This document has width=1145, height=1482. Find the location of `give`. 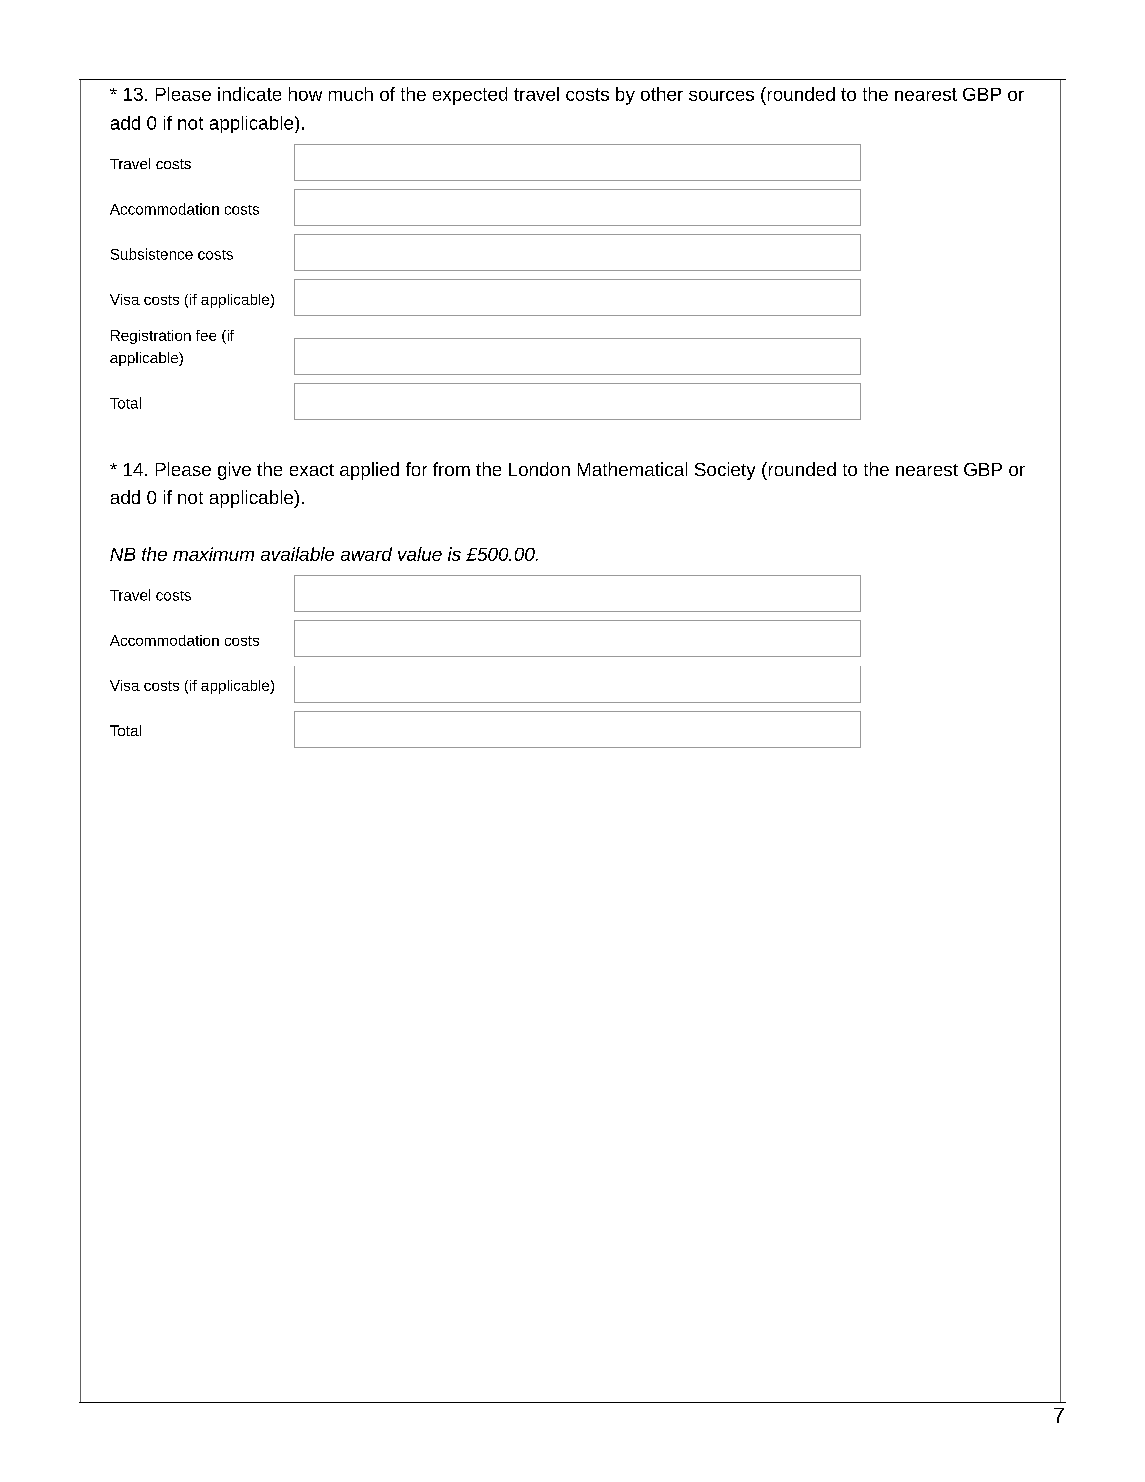

give is located at coordinates (234, 471).
